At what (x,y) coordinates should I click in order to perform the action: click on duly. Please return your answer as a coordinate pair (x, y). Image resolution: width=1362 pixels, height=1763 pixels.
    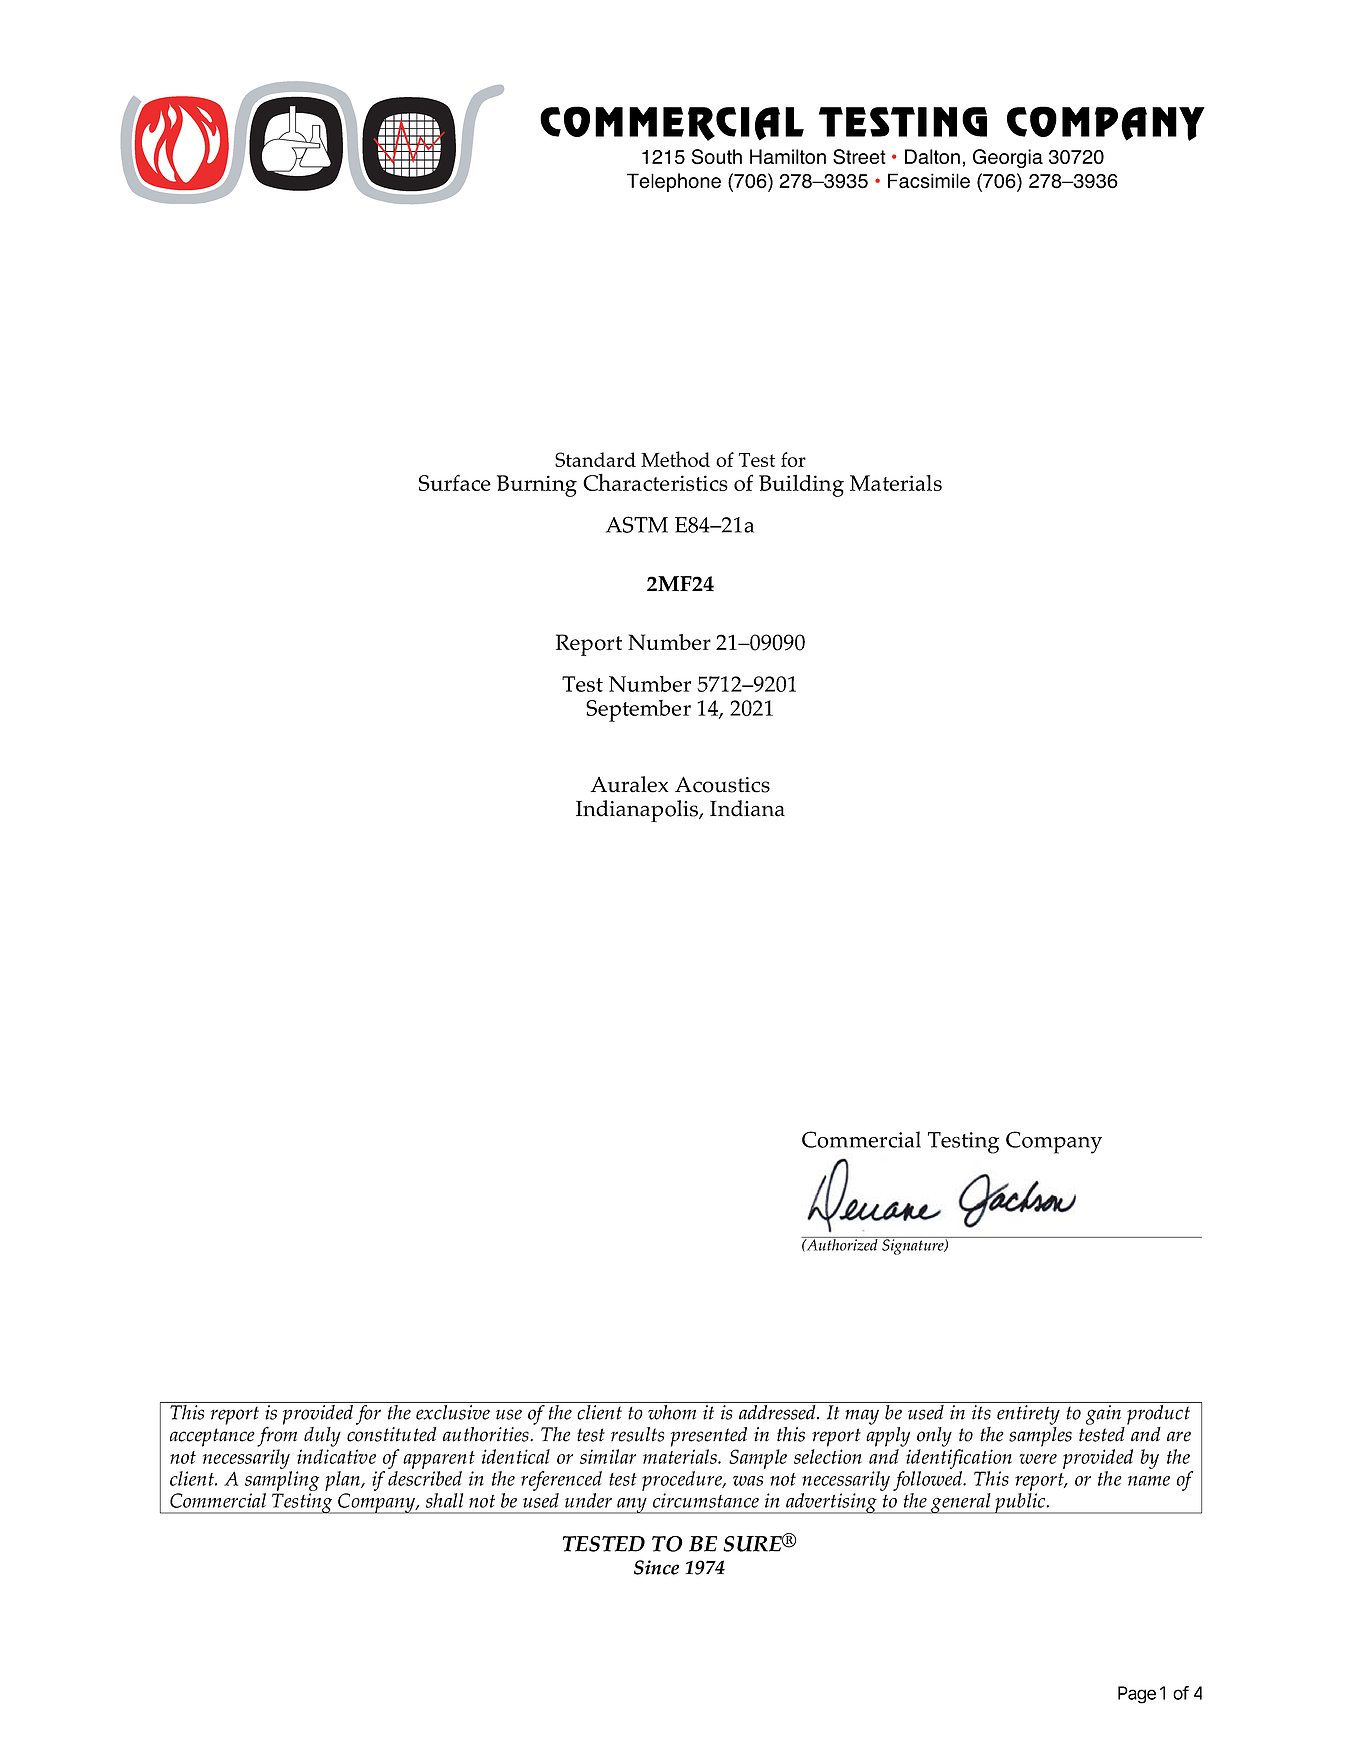
    Looking at the image, I should click on (322, 1437).
